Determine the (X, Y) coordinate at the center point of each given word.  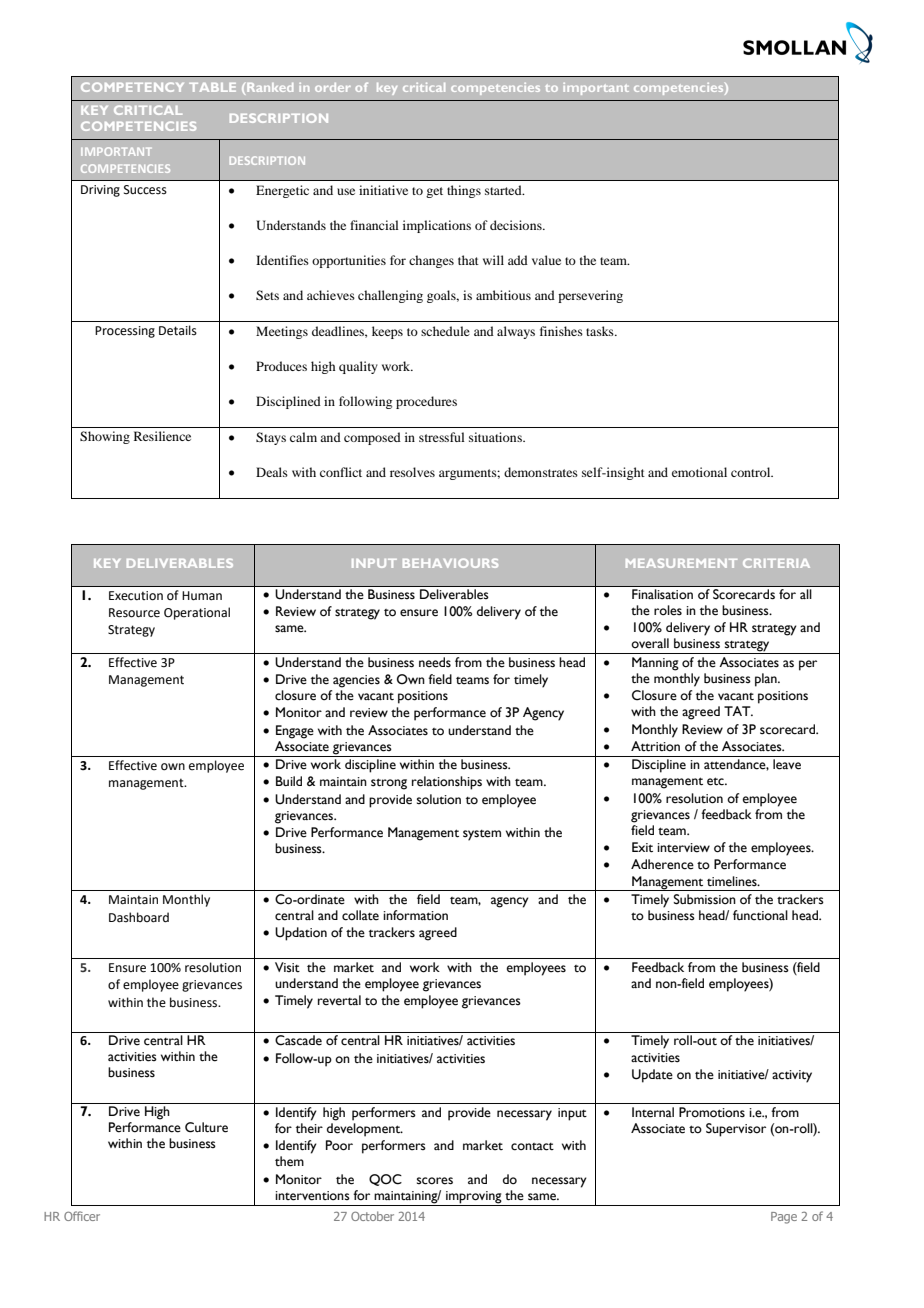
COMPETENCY (132, 87)
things (464, 191)
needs (435, 662)
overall (650, 643)
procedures (426, 402)
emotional (699, 472)
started (504, 190)
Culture (206, 1127)
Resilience (162, 436)
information (415, 915)
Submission (705, 899)
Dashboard (139, 917)
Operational (197, 613)
